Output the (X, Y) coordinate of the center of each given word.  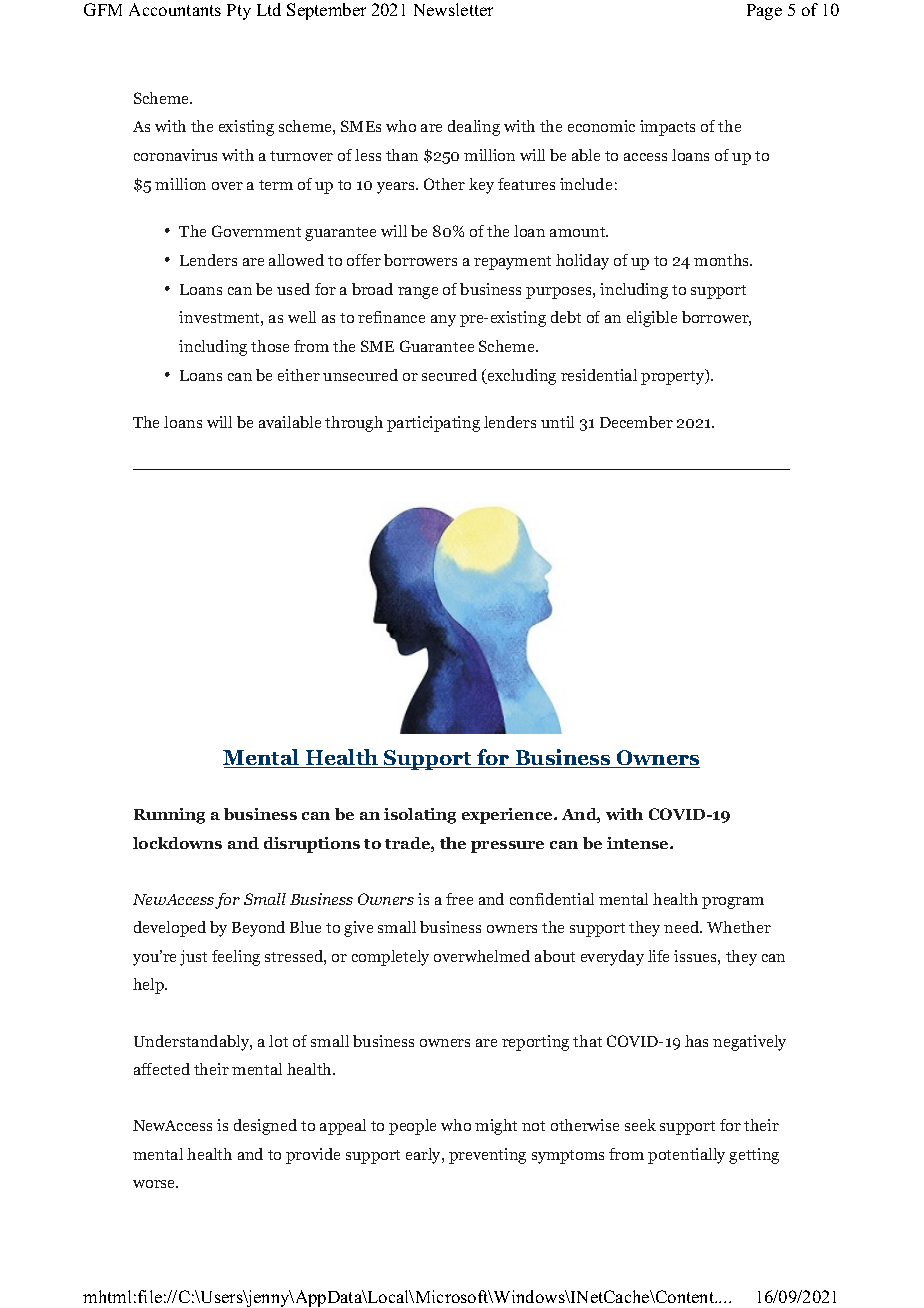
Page (764, 12)
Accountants (175, 9)
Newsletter (453, 9)
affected (162, 1069)
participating (433, 424)
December (636, 422)
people (412, 1127)
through (354, 424)
